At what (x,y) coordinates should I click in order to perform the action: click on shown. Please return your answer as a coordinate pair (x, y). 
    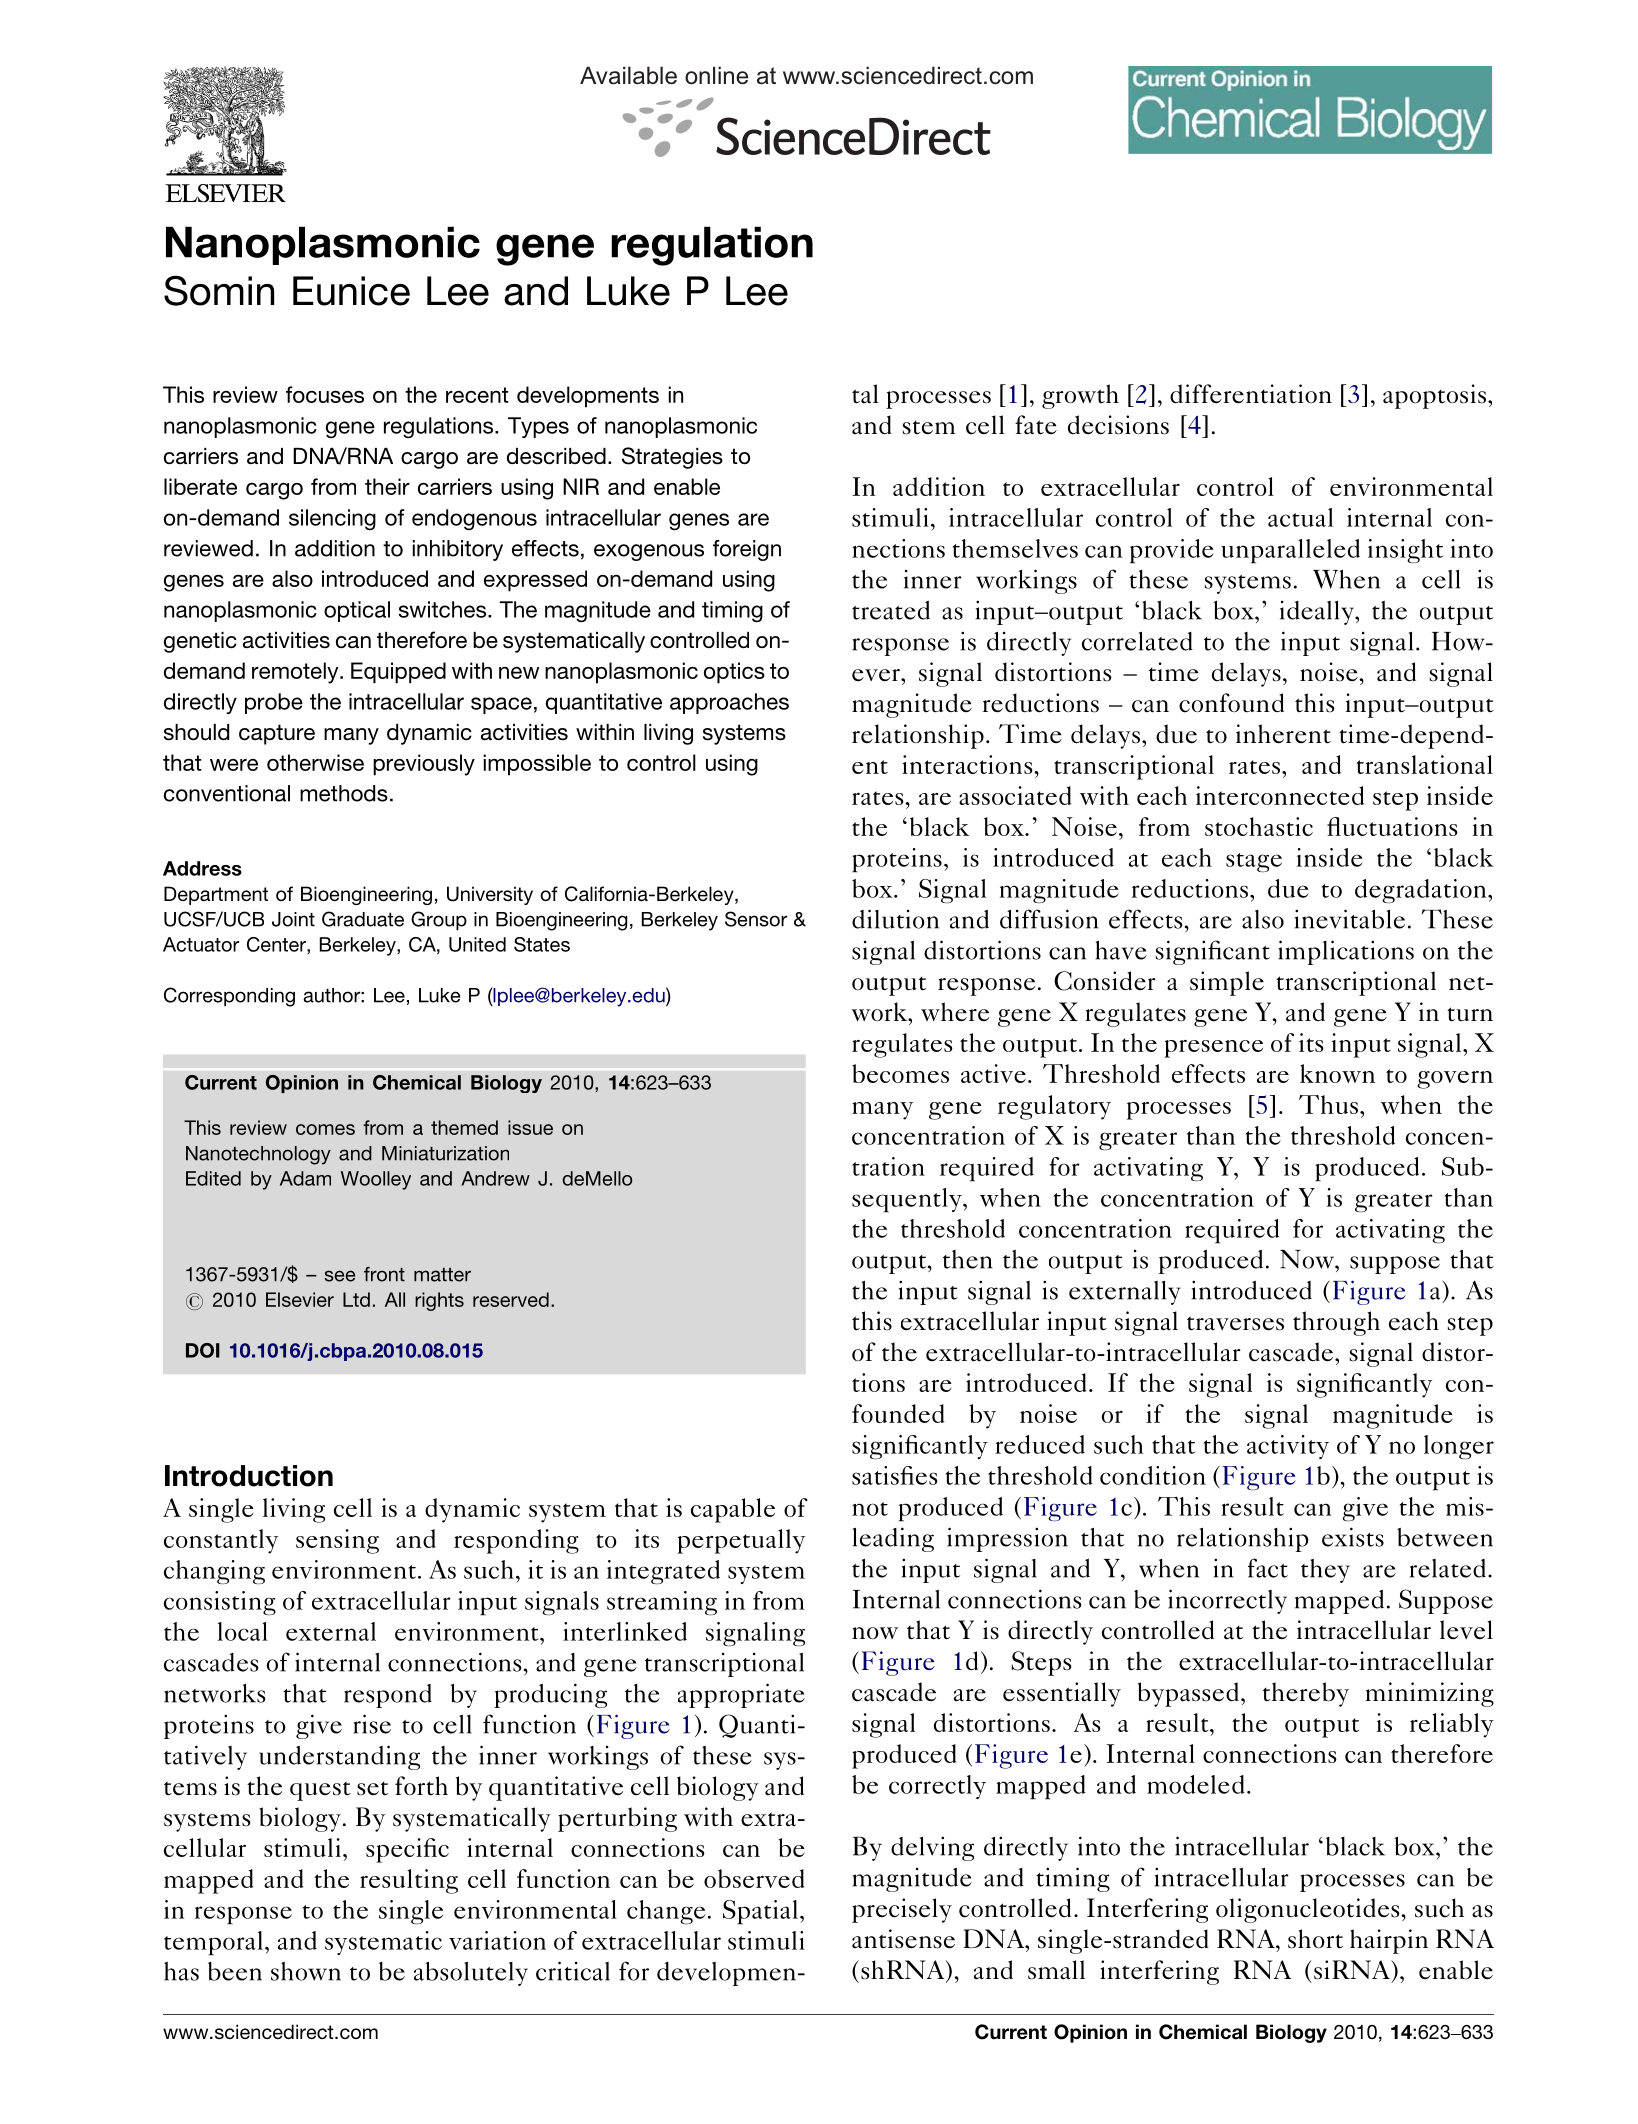
    Looking at the image, I should click on (306, 1971).
